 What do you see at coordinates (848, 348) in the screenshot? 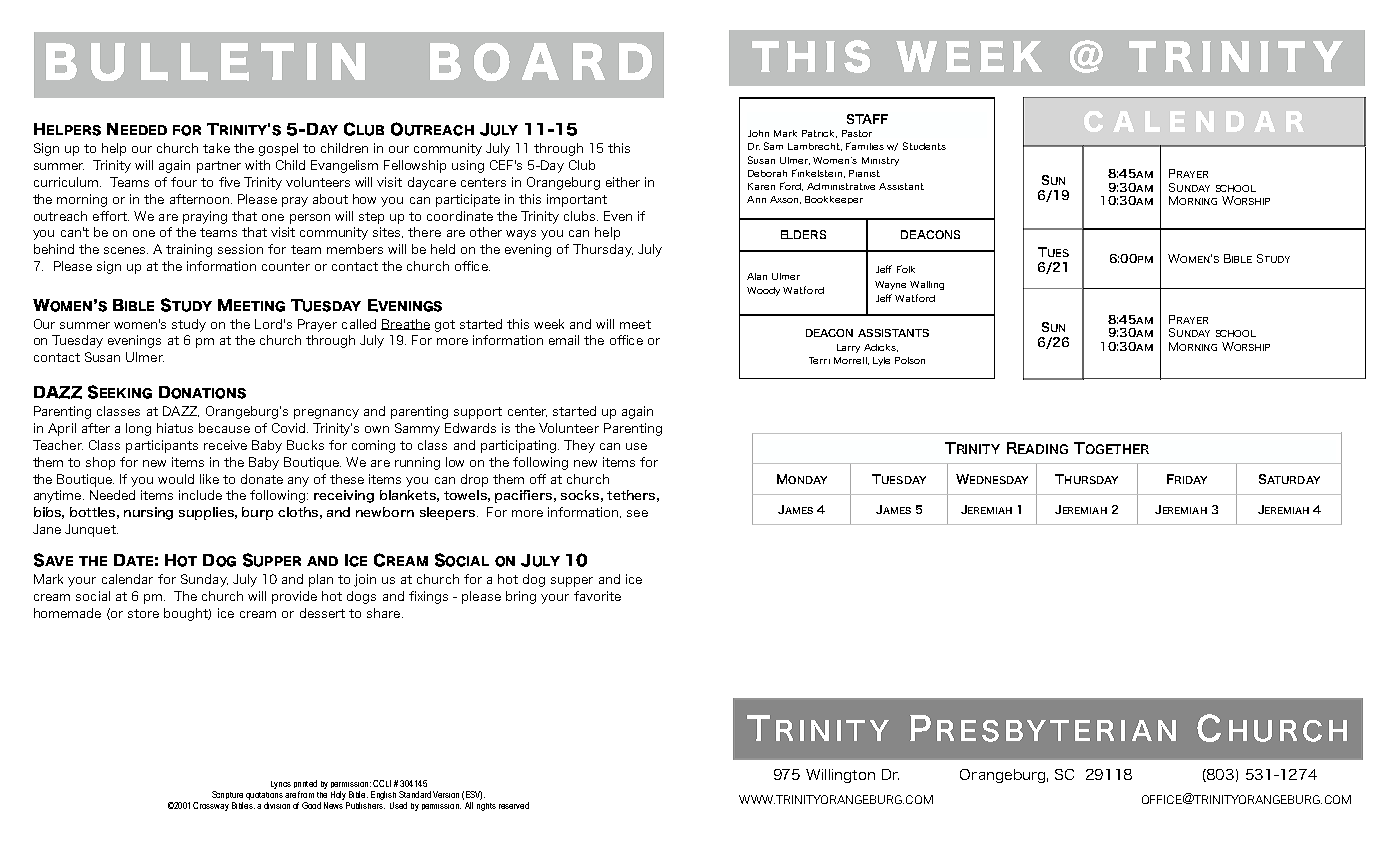
I see `Larry` at bounding box center [848, 348].
